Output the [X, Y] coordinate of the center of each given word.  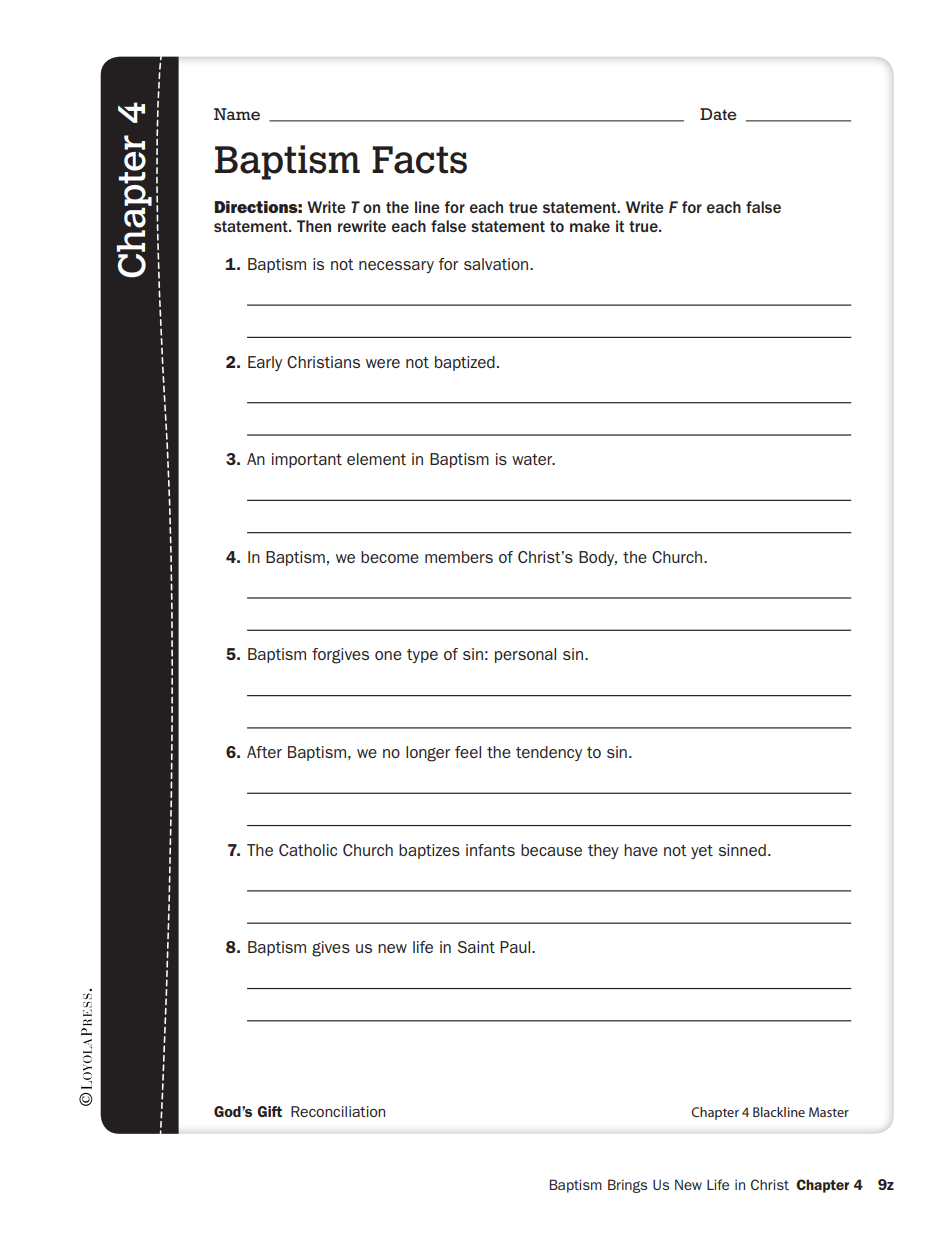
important [307, 460]
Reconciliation [338, 1111]
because [551, 850]
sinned [742, 850]
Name [237, 114]
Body [598, 558]
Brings [627, 1186]
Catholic [308, 850]
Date [718, 114]
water [533, 459]
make [590, 226]
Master [829, 1112]
